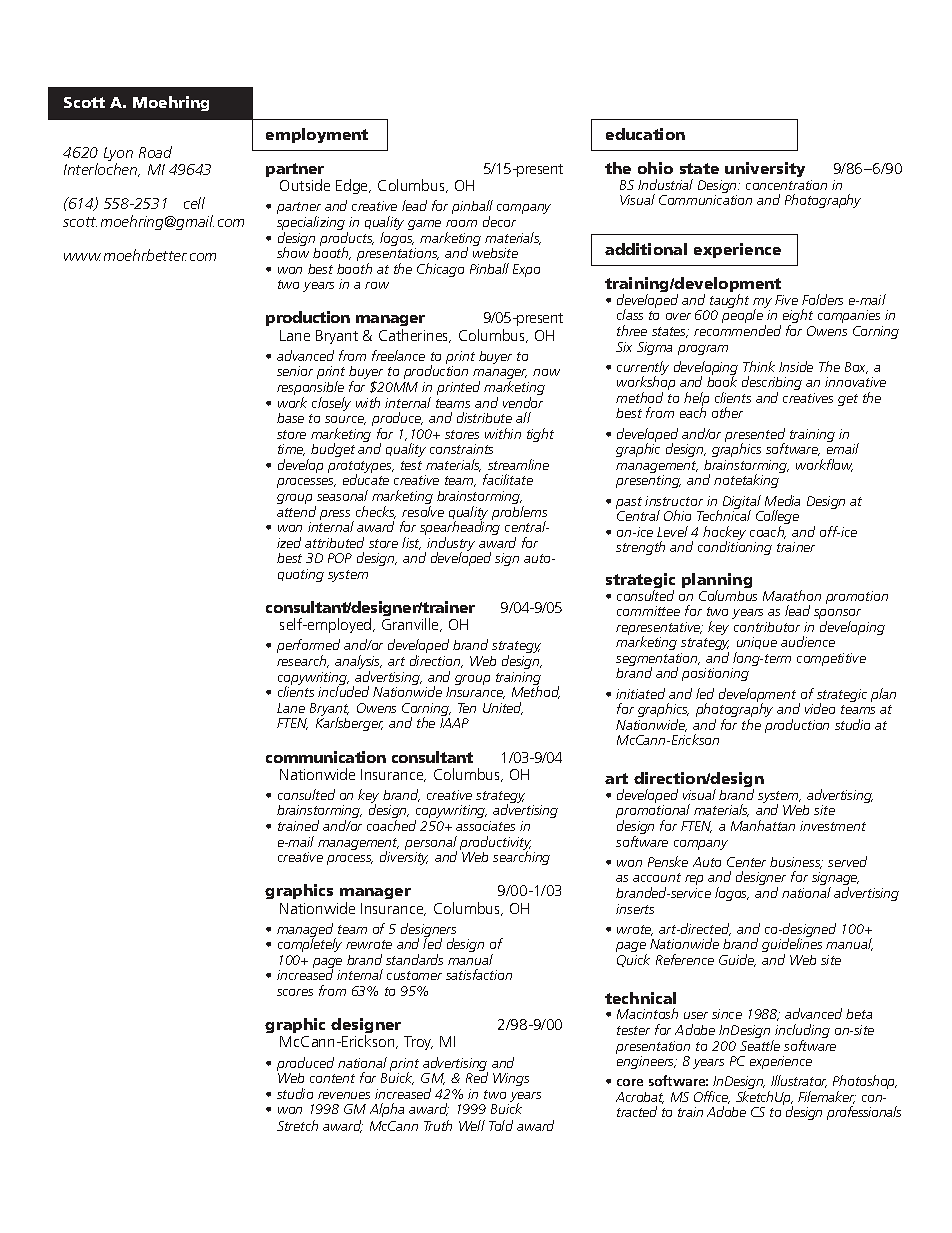 Image resolution: width=952 pixels, height=1233 pixels. Describe the element at coordinates (786, 185) in the screenshot. I see `concentration` at that location.
